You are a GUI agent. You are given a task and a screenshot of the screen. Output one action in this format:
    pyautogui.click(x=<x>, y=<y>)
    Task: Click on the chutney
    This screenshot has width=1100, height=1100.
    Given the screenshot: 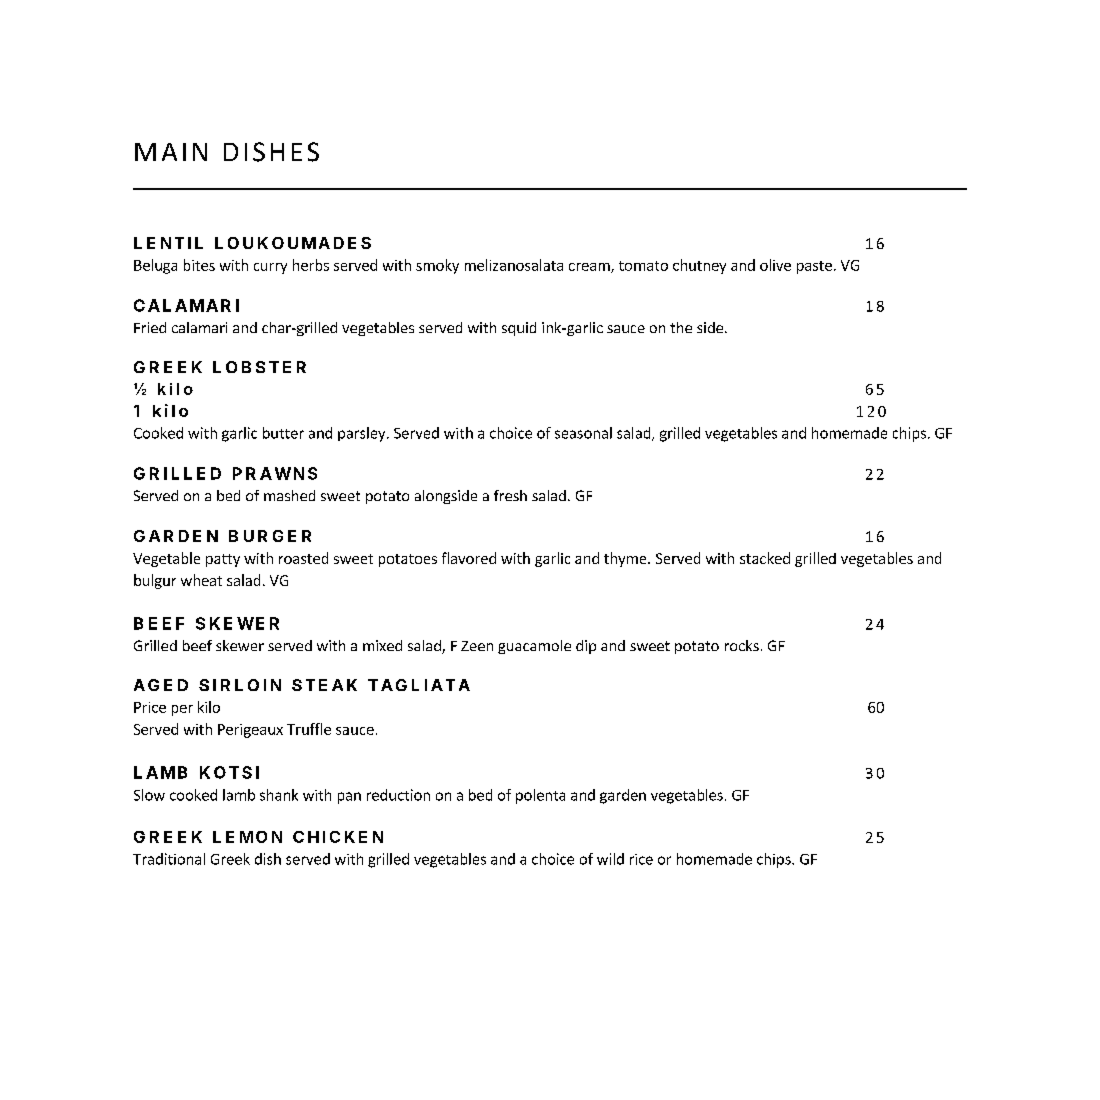 What is the action you would take?
    pyautogui.click(x=699, y=266)
